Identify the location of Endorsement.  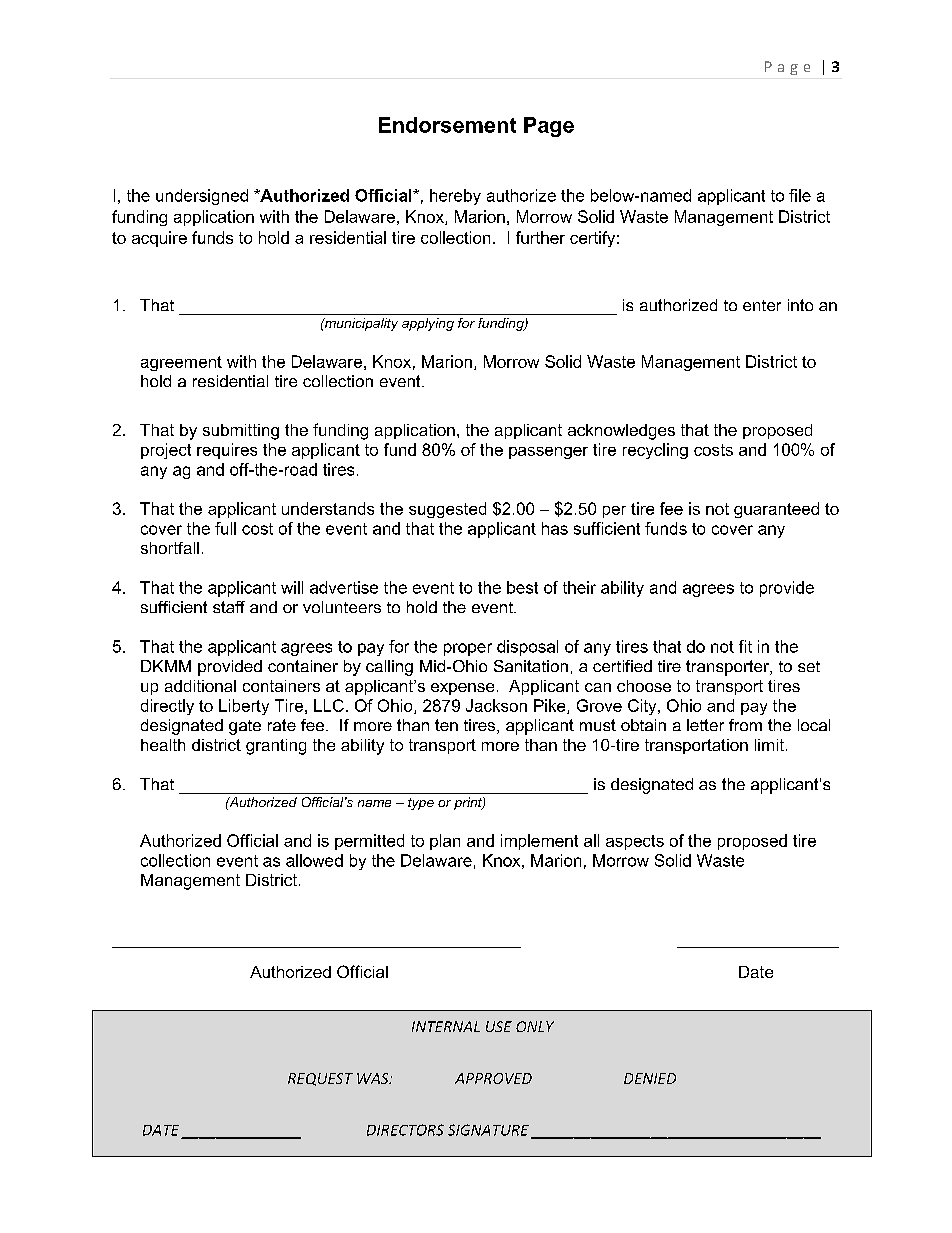
(447, 125).
